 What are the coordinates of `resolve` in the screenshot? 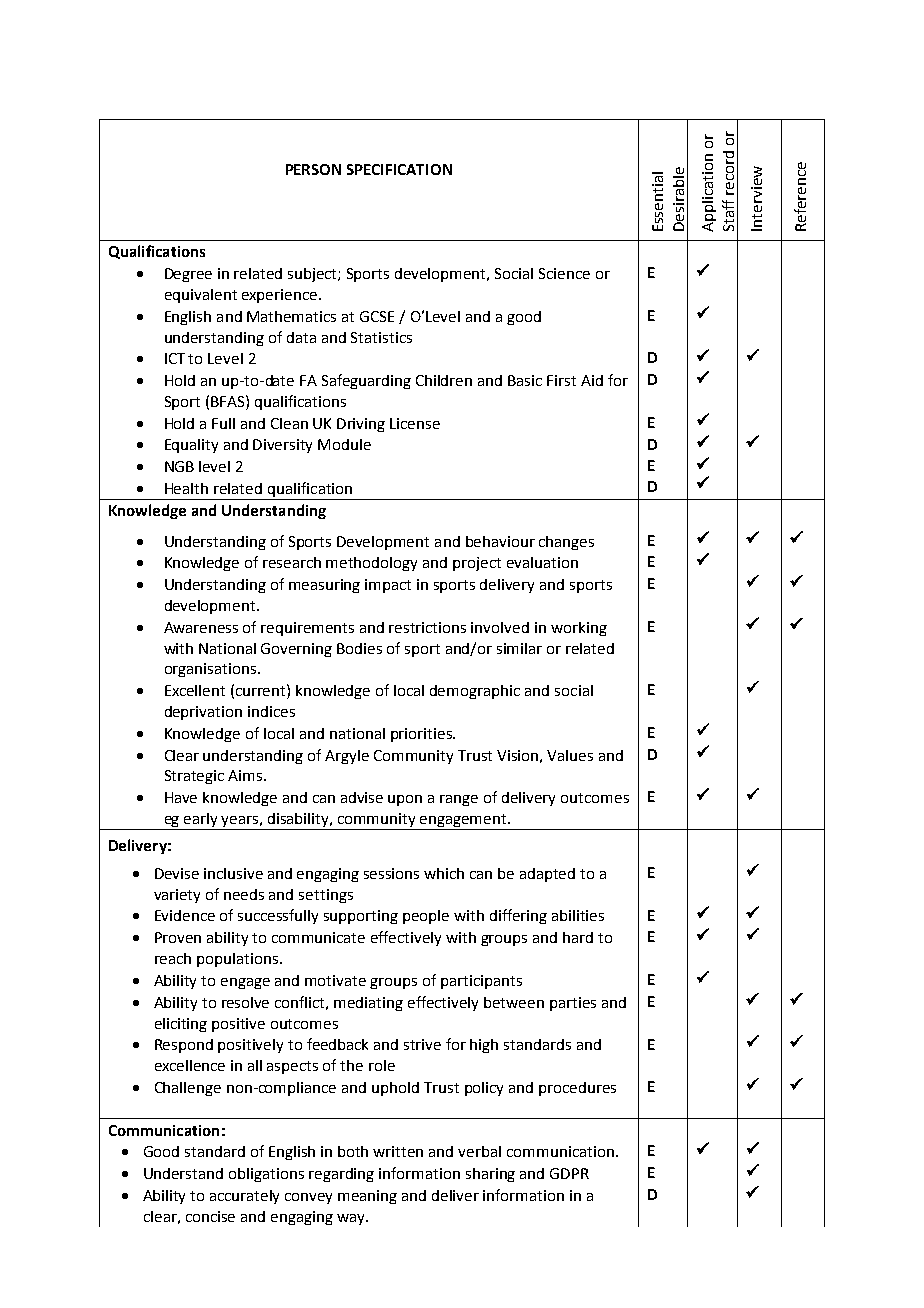 It's located at (245, 1002).
